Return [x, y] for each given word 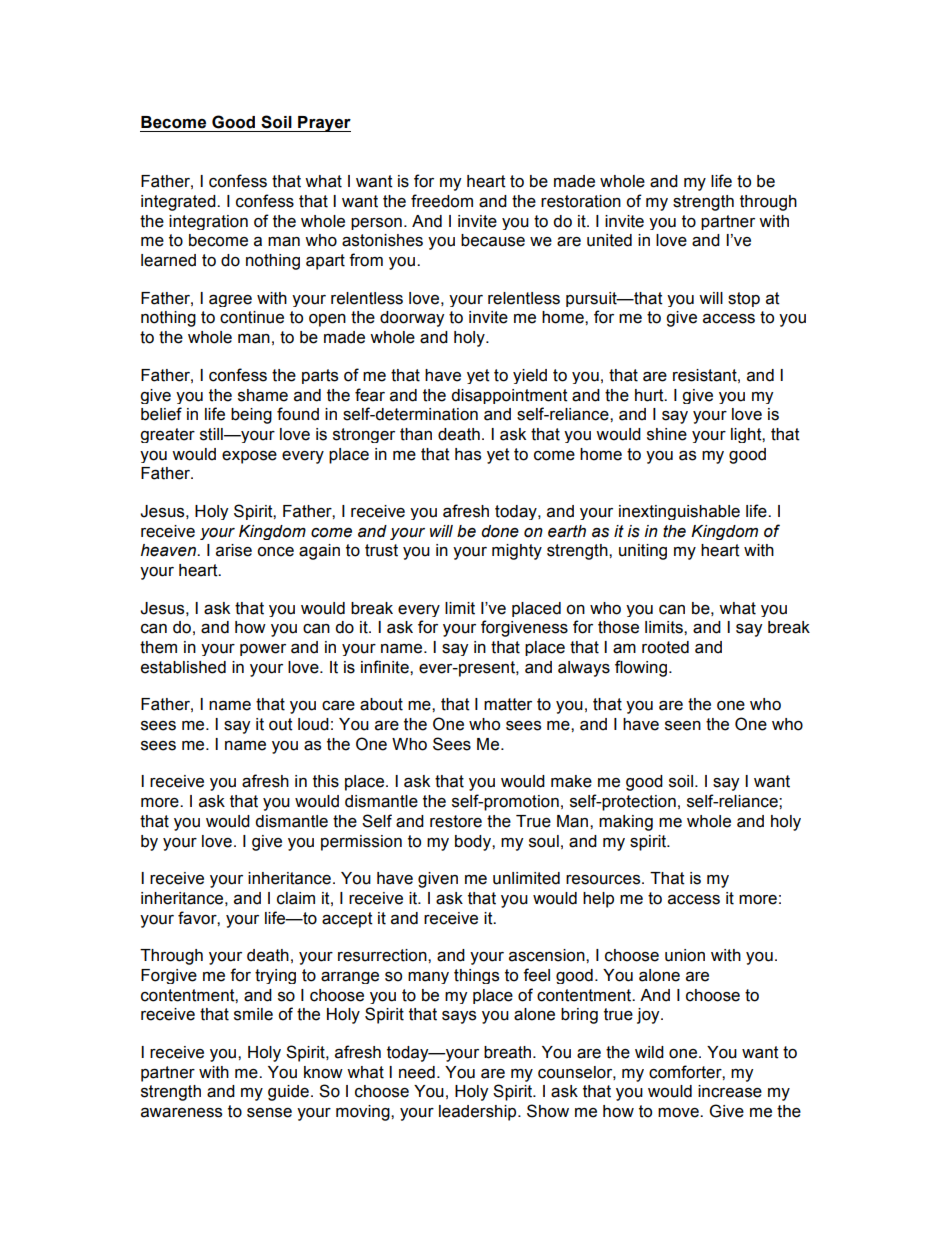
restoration [581, 201]
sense [269, 1113]
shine [667, 434]
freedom [442, 201]
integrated [179, 203]
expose [249, 457]
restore [456, 821]
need [417, 1072]
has [468, 454]
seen [683, 726]
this [326, 781]
